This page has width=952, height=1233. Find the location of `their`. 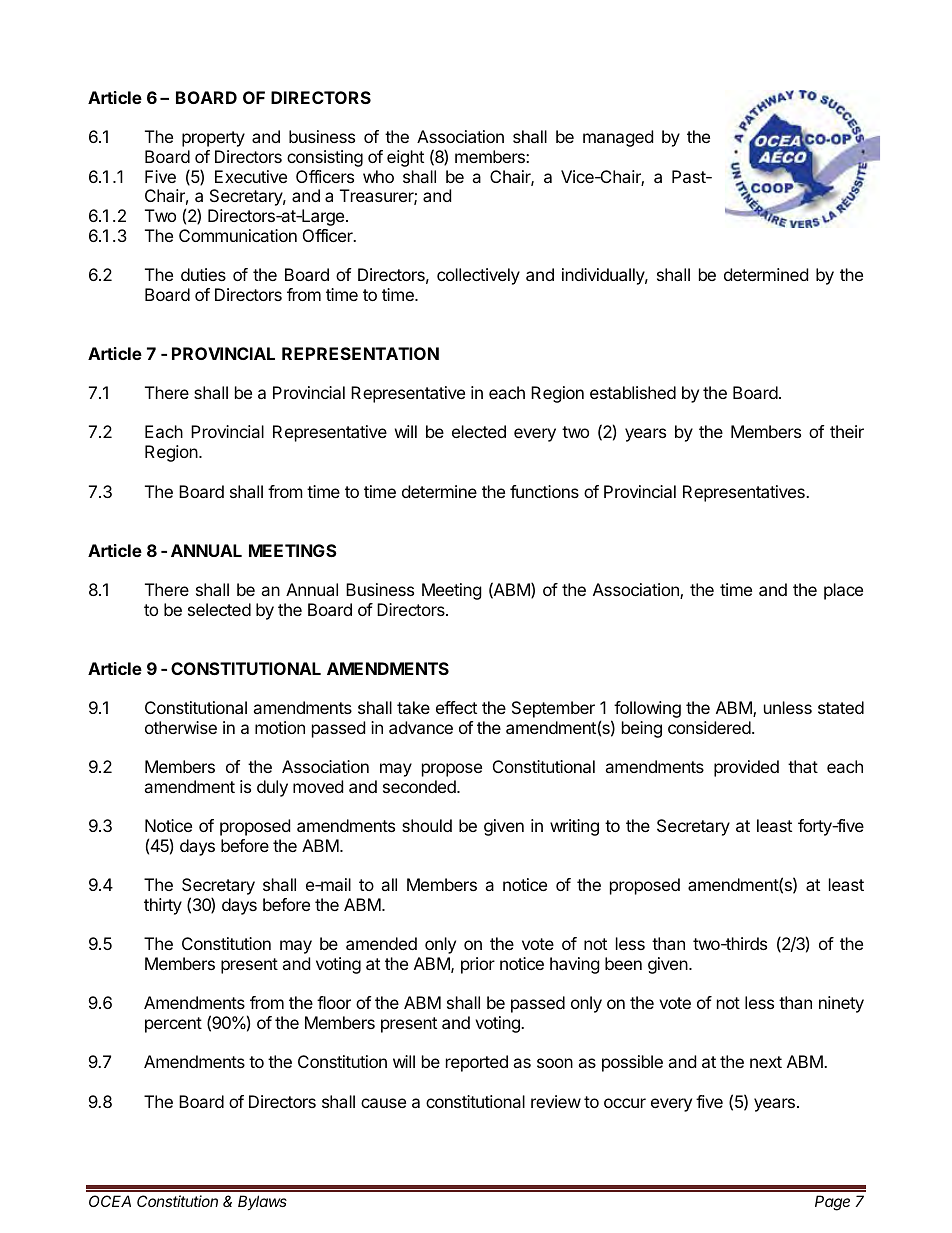

their is located at coordinates (847, 431).
